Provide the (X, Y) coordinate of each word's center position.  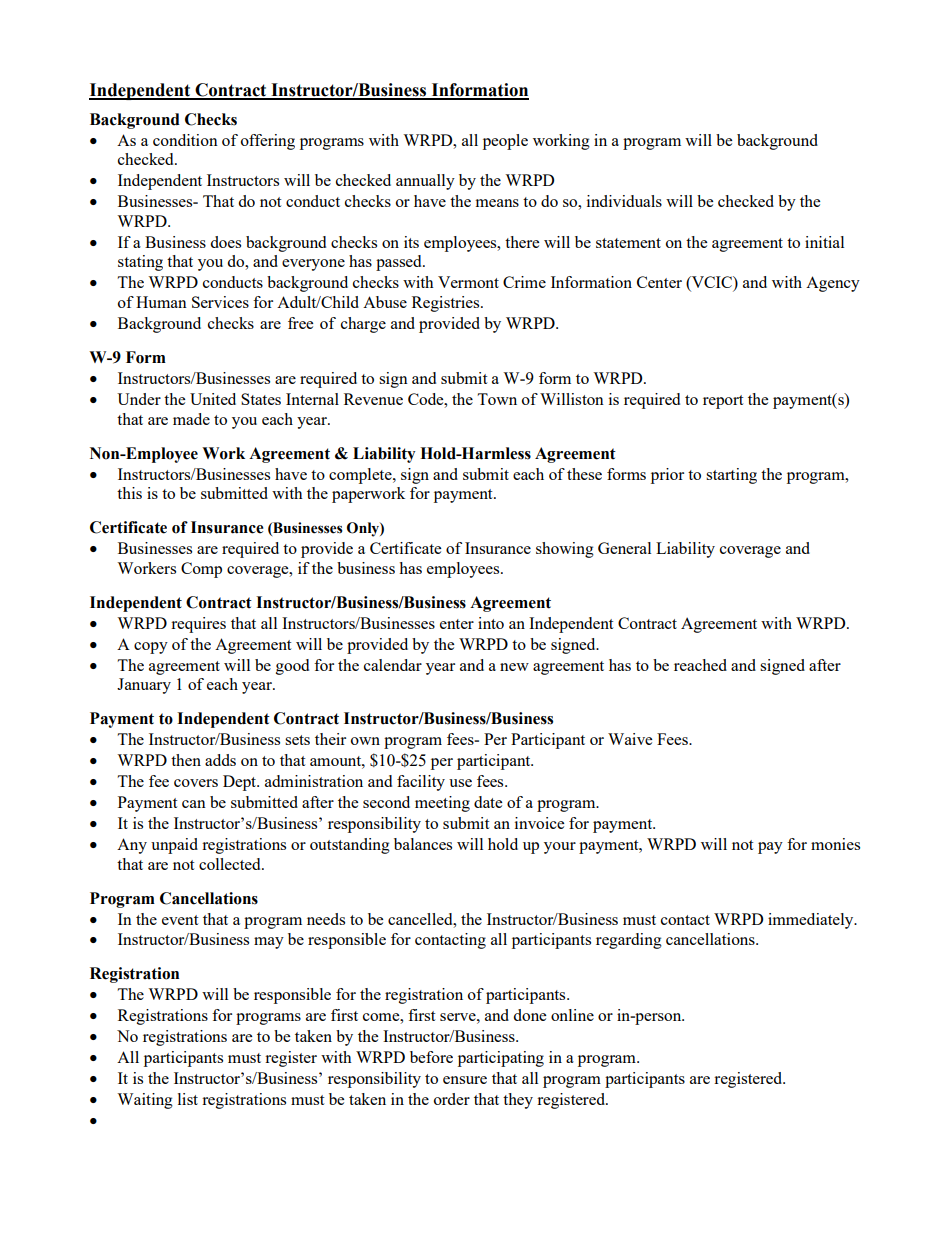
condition (185, 140)
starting (731, 476)
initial (824, 242)
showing (565, 550)
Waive (630, 739)
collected (231, 864)
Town (497, 399)
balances (423, 844)
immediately (812, 921)
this (129, 493)
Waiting (145, 1101)
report (723, 402)
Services (220, 302)
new (514, 667)
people (505, 142)
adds (220, 760)
